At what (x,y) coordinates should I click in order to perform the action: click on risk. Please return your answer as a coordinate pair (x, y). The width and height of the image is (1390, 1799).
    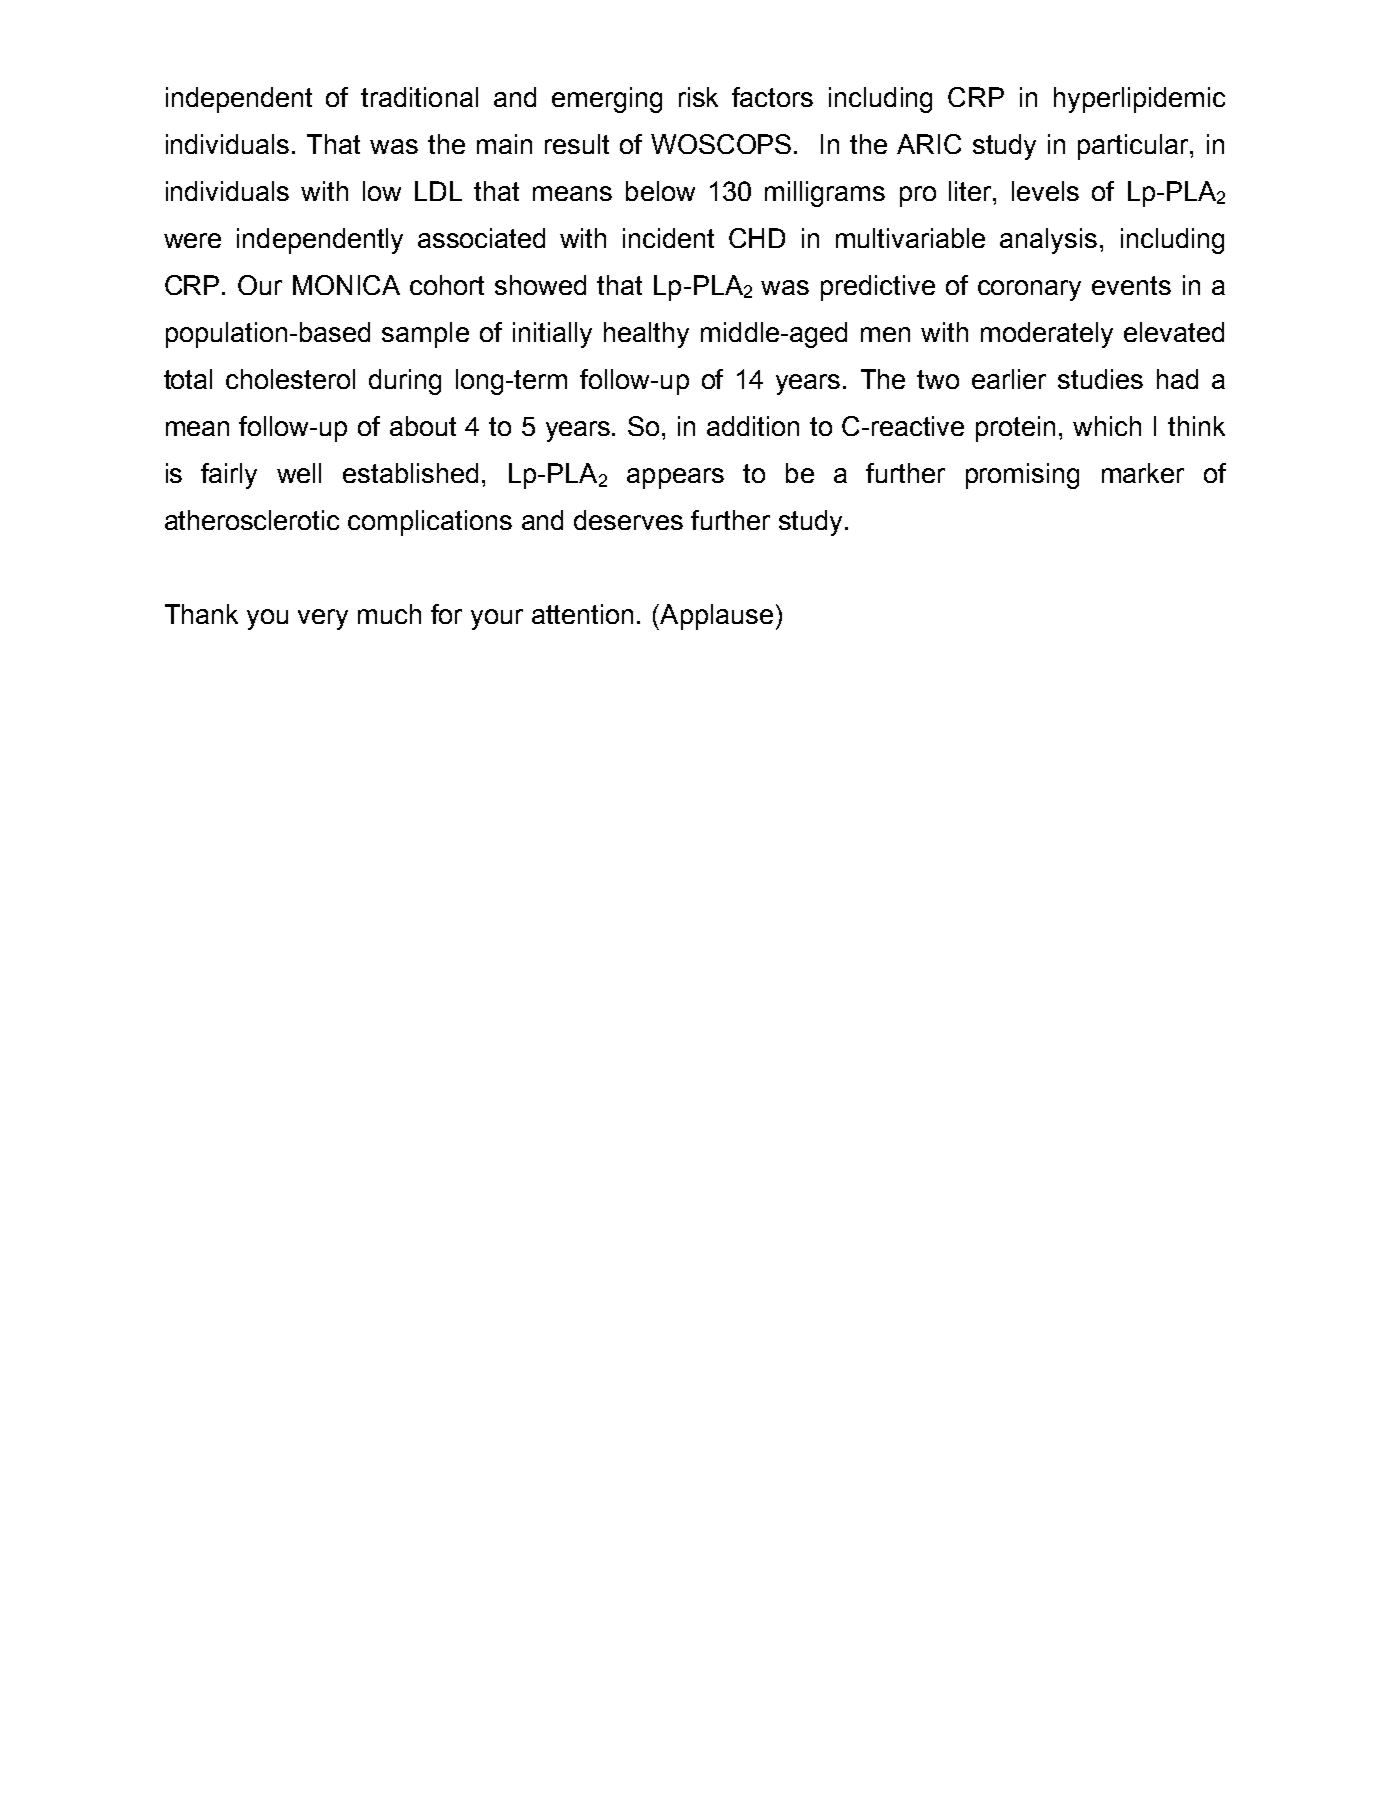
    Looking at the image, I should click on (698, 97).
